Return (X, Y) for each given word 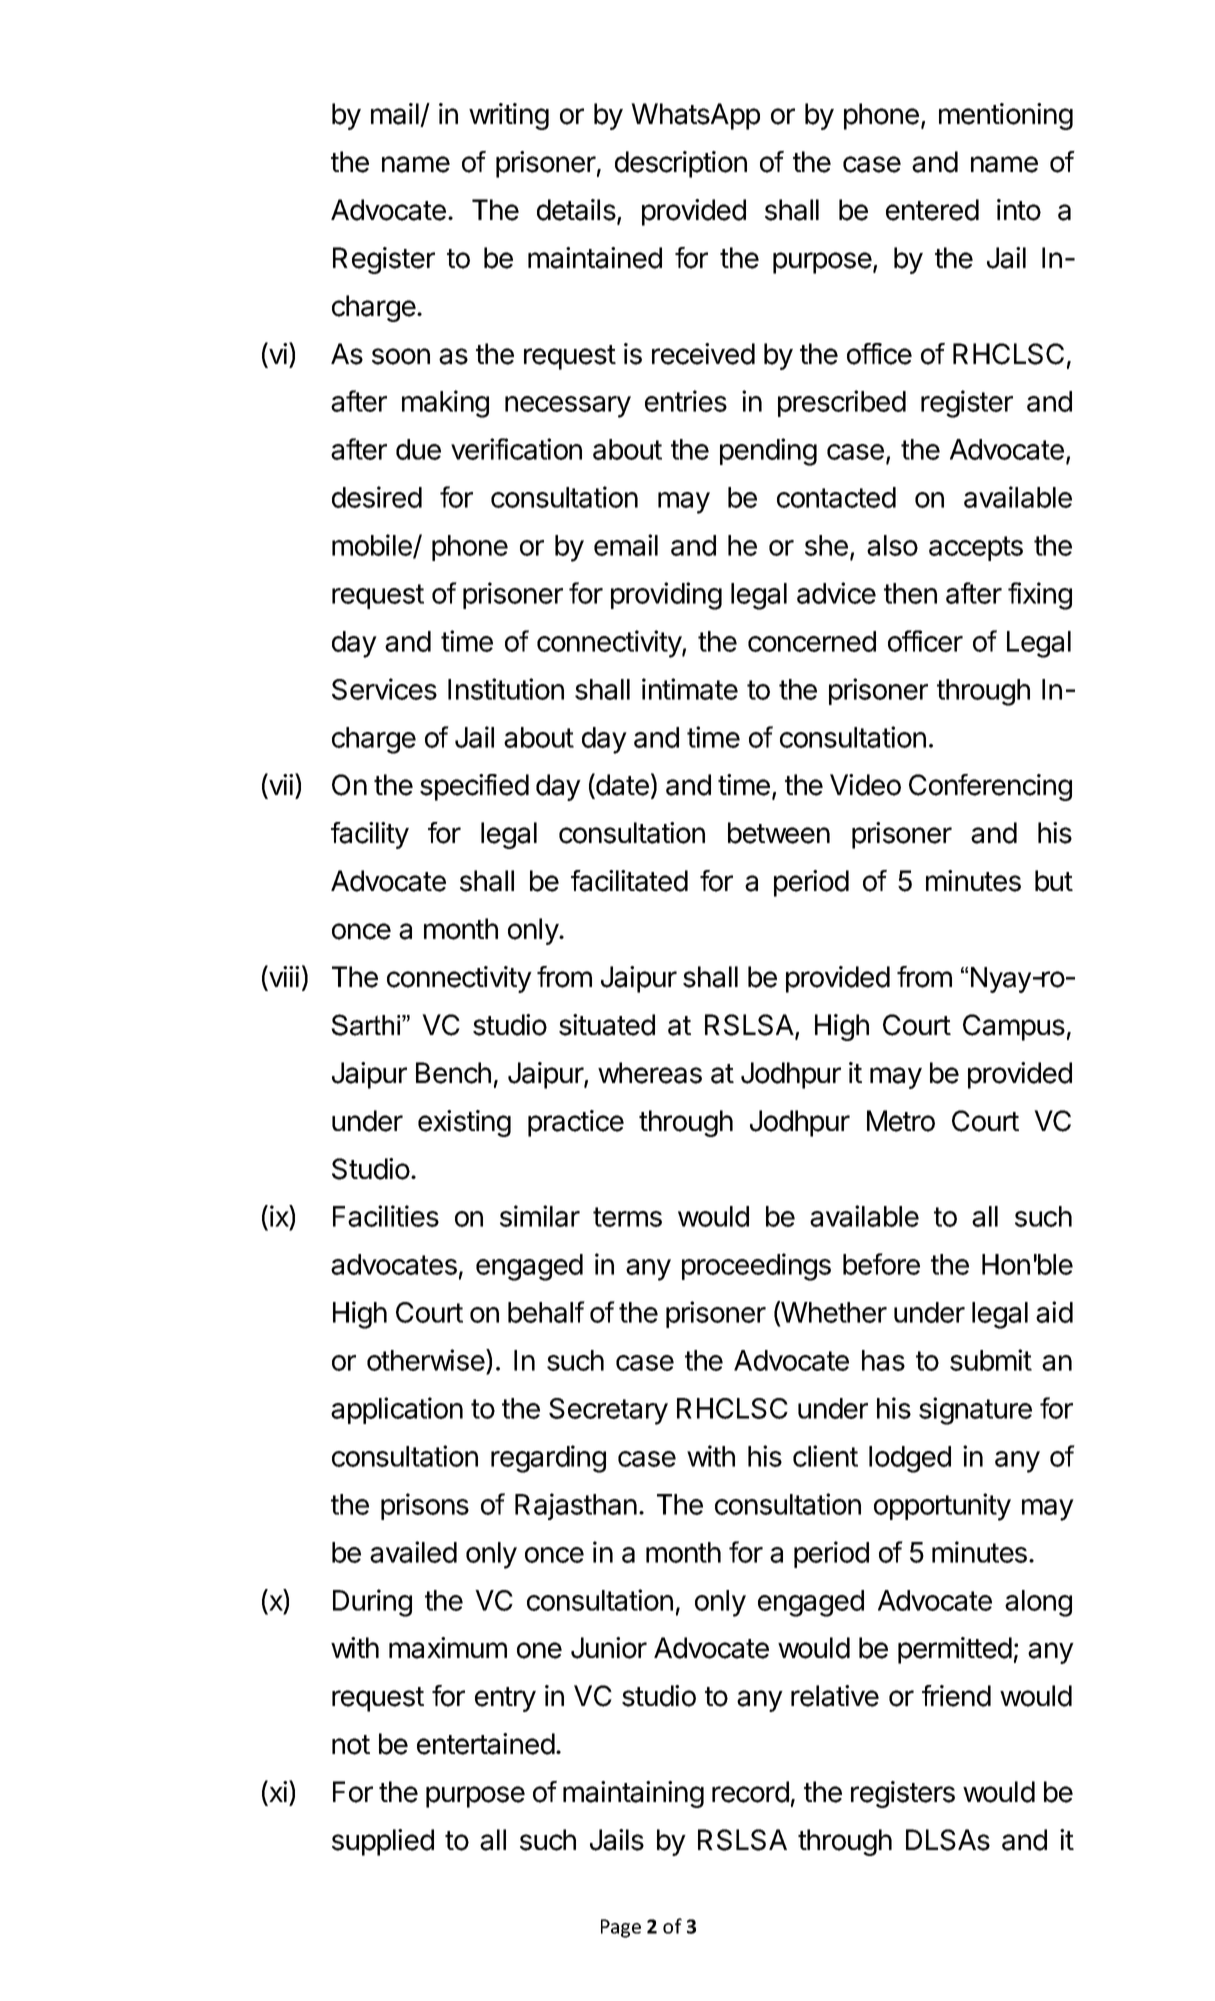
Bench (453, 1073)
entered (932, 210)
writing (509, 116)
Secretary (608, 1411)
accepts (976, 548)
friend (956, 1696)
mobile (373, 546)
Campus (1014, 1027)
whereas (650, 1073)
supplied (383, 1842)
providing (666, 596)
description (681, 164)
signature (975, 1411)
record (750, 1792)
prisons (425, 1506)
